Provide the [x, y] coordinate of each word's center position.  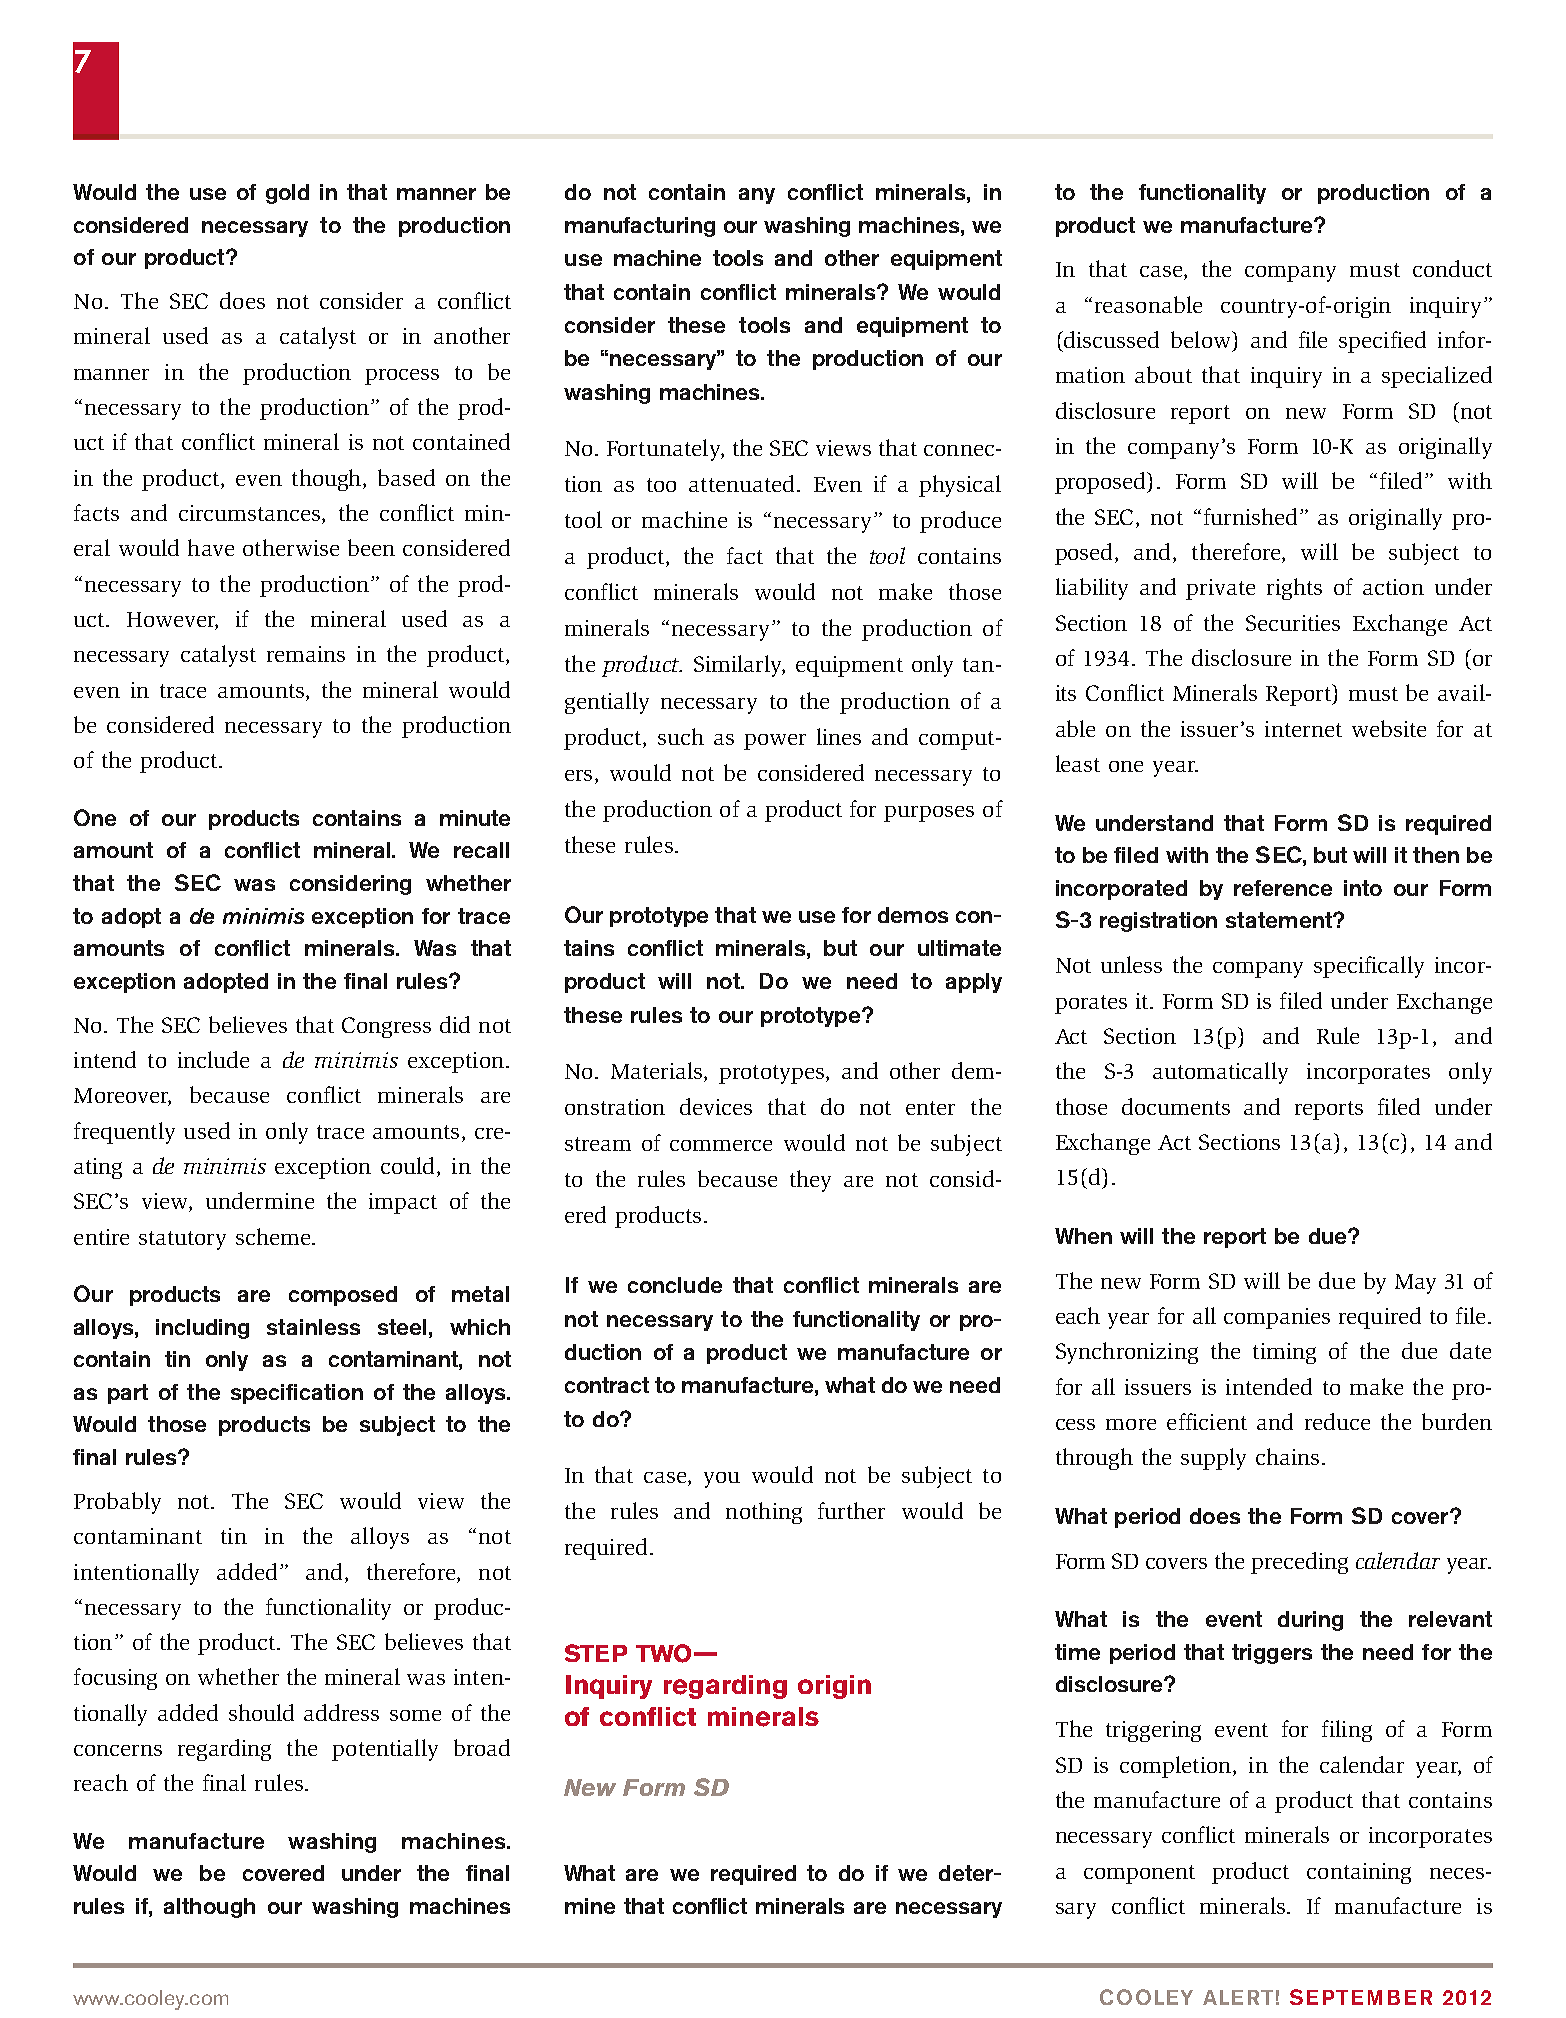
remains [306, 654]
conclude [675, 1285]
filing [1347, 1731]
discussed [1110, 339]
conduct [1452, 268]
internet [1303, 729]
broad [482, 1747]
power [775, 742]
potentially [385, 1750]
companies [1277, 1318]
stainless [313, 1327]
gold [287, 194]
